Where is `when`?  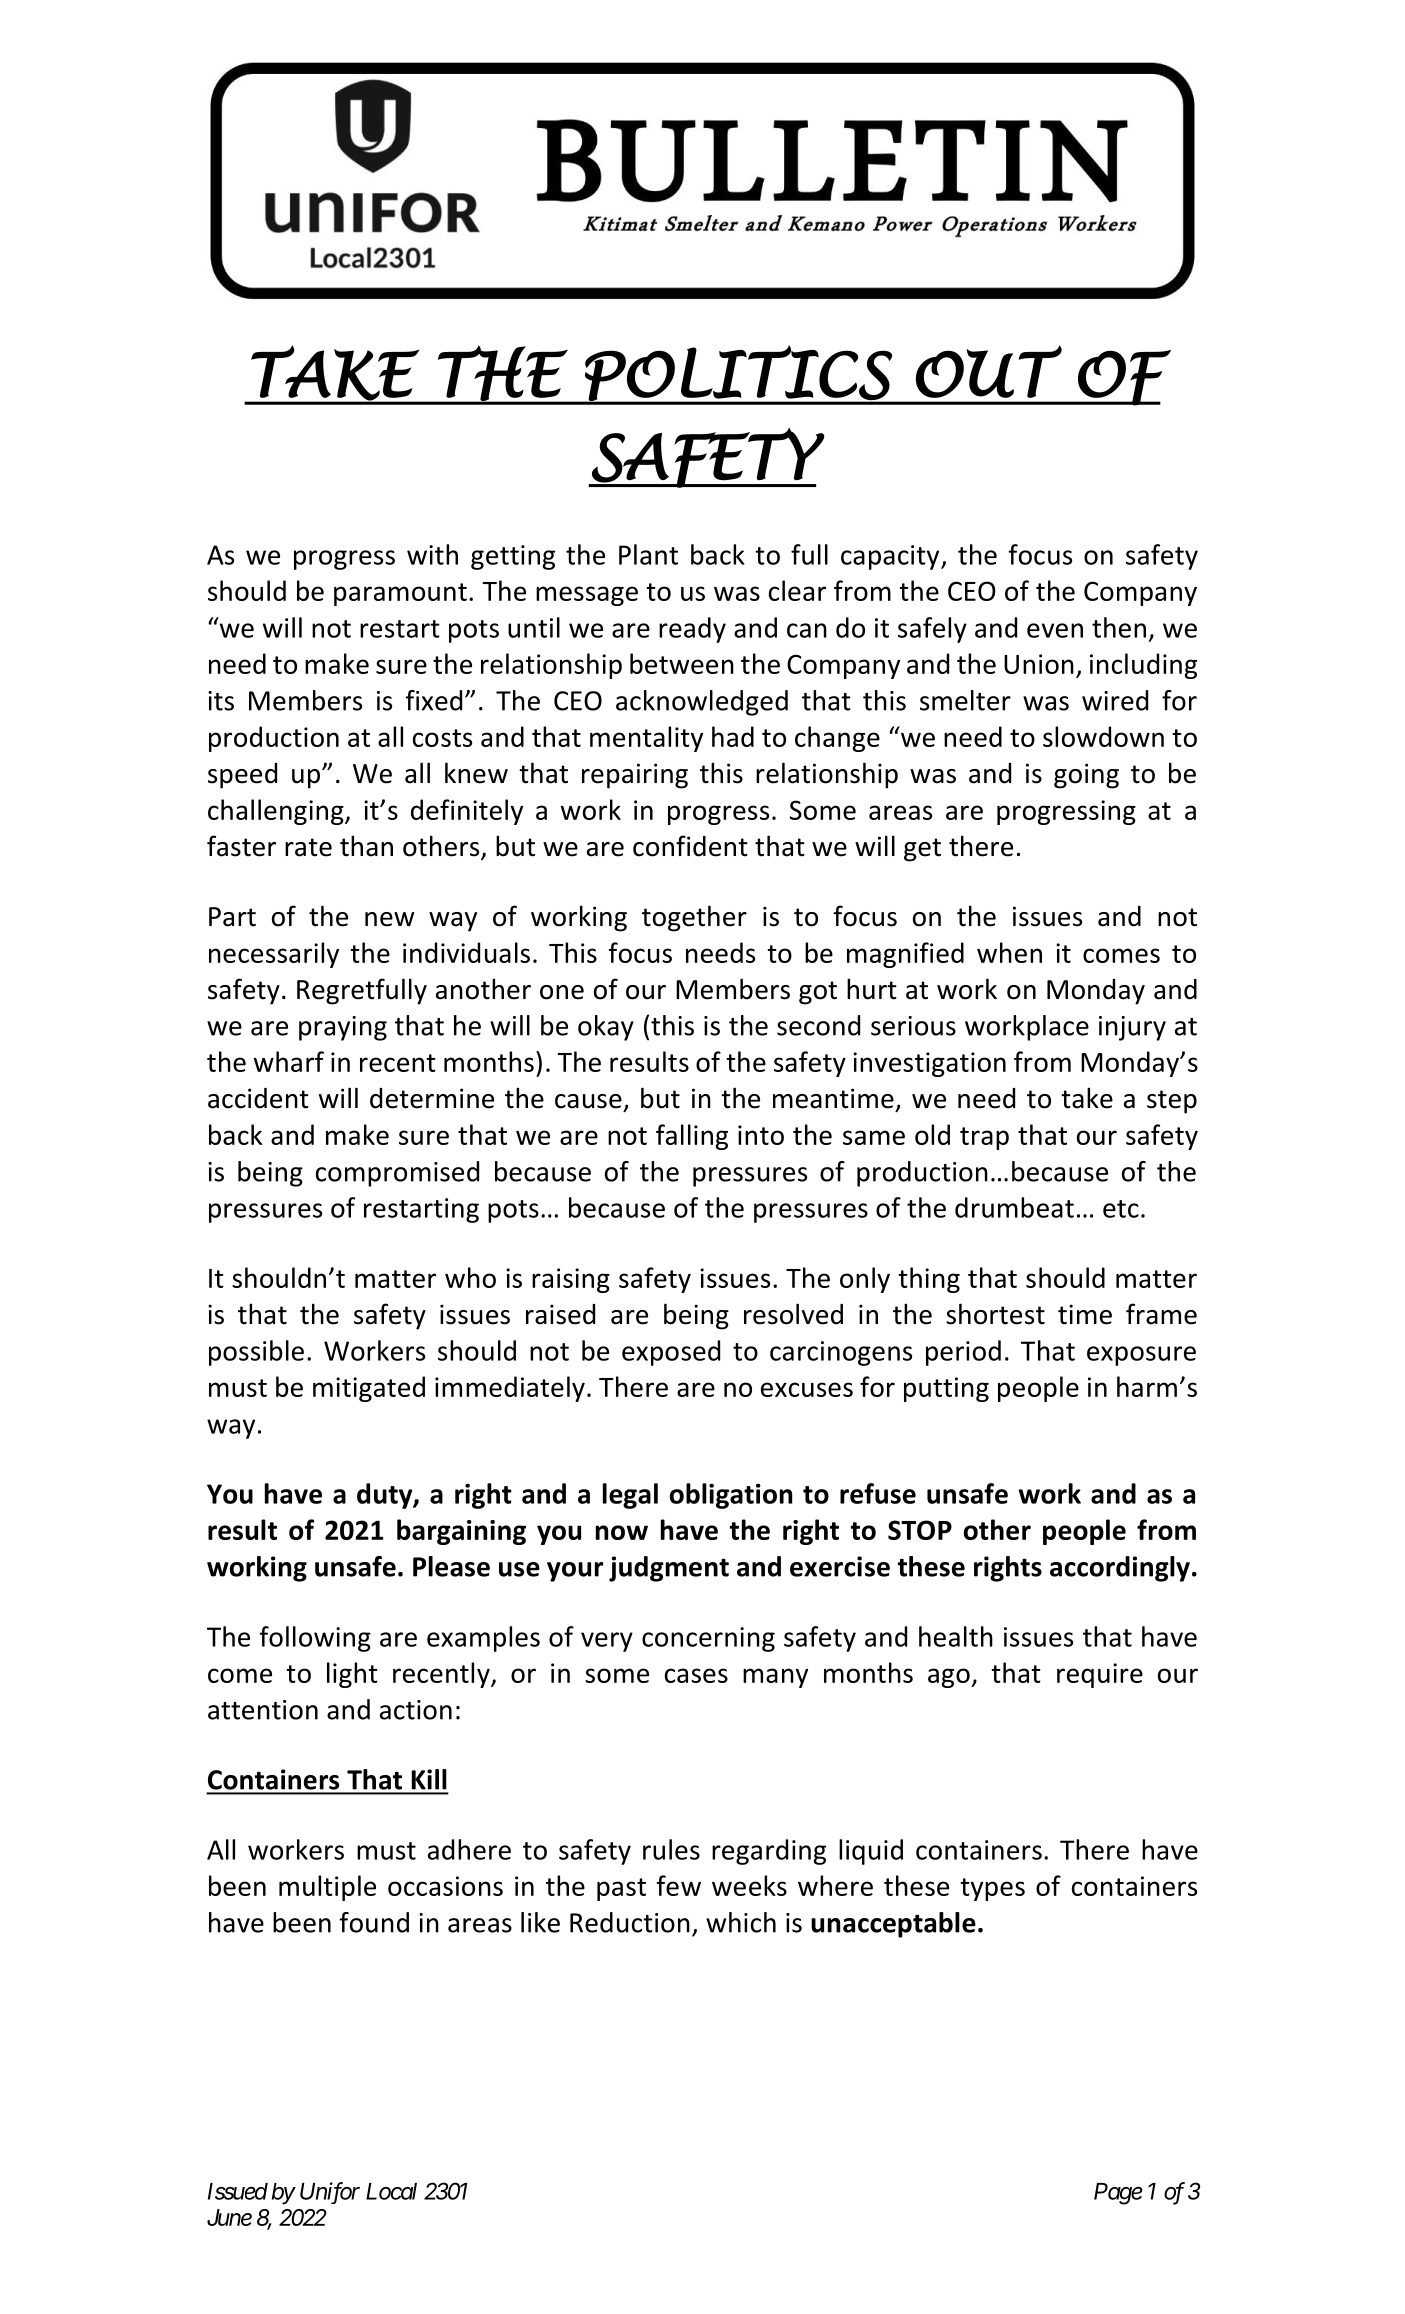
when is located at coordinates (1009, 952).
